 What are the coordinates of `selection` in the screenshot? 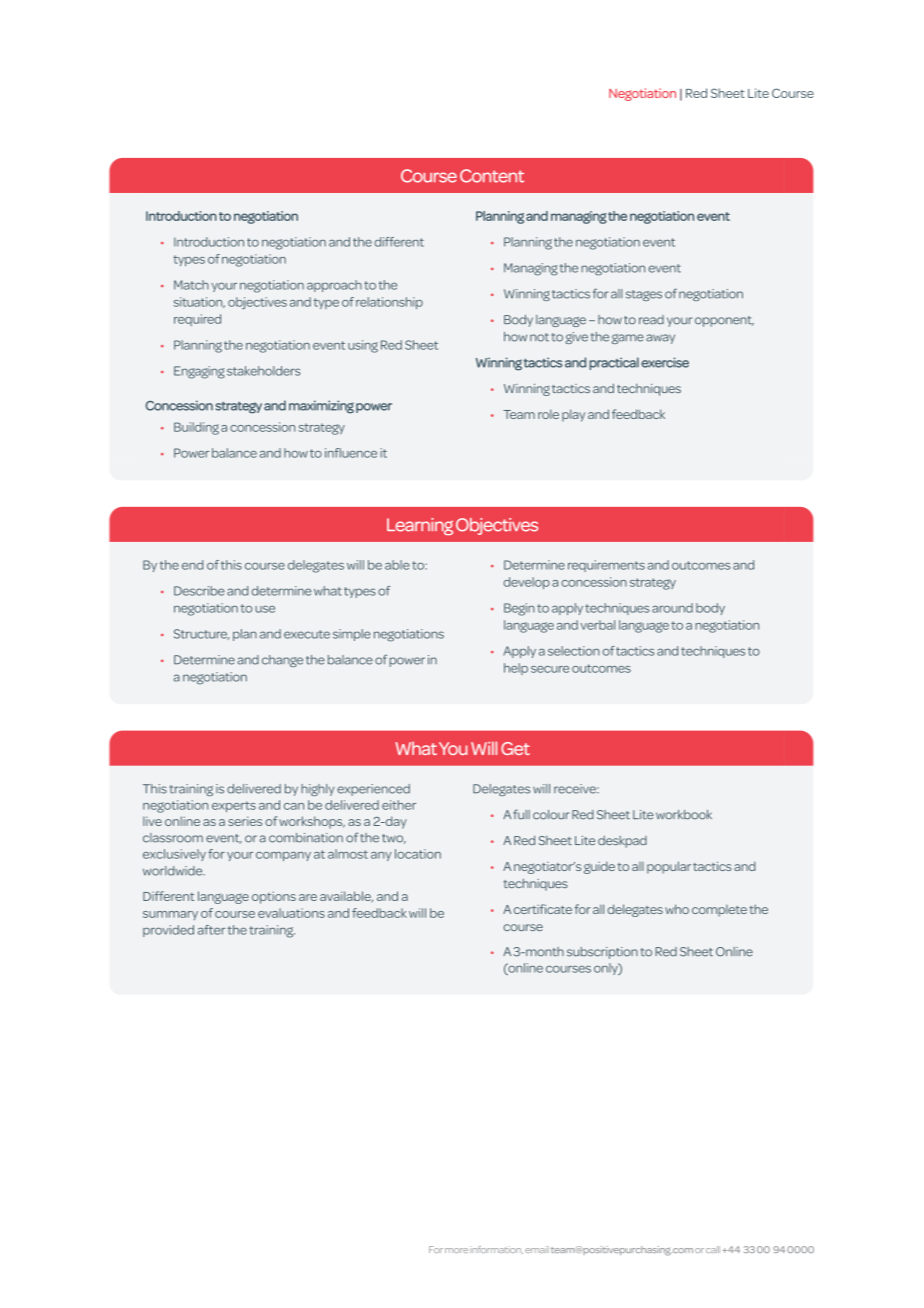 It's located at (574, 651).
